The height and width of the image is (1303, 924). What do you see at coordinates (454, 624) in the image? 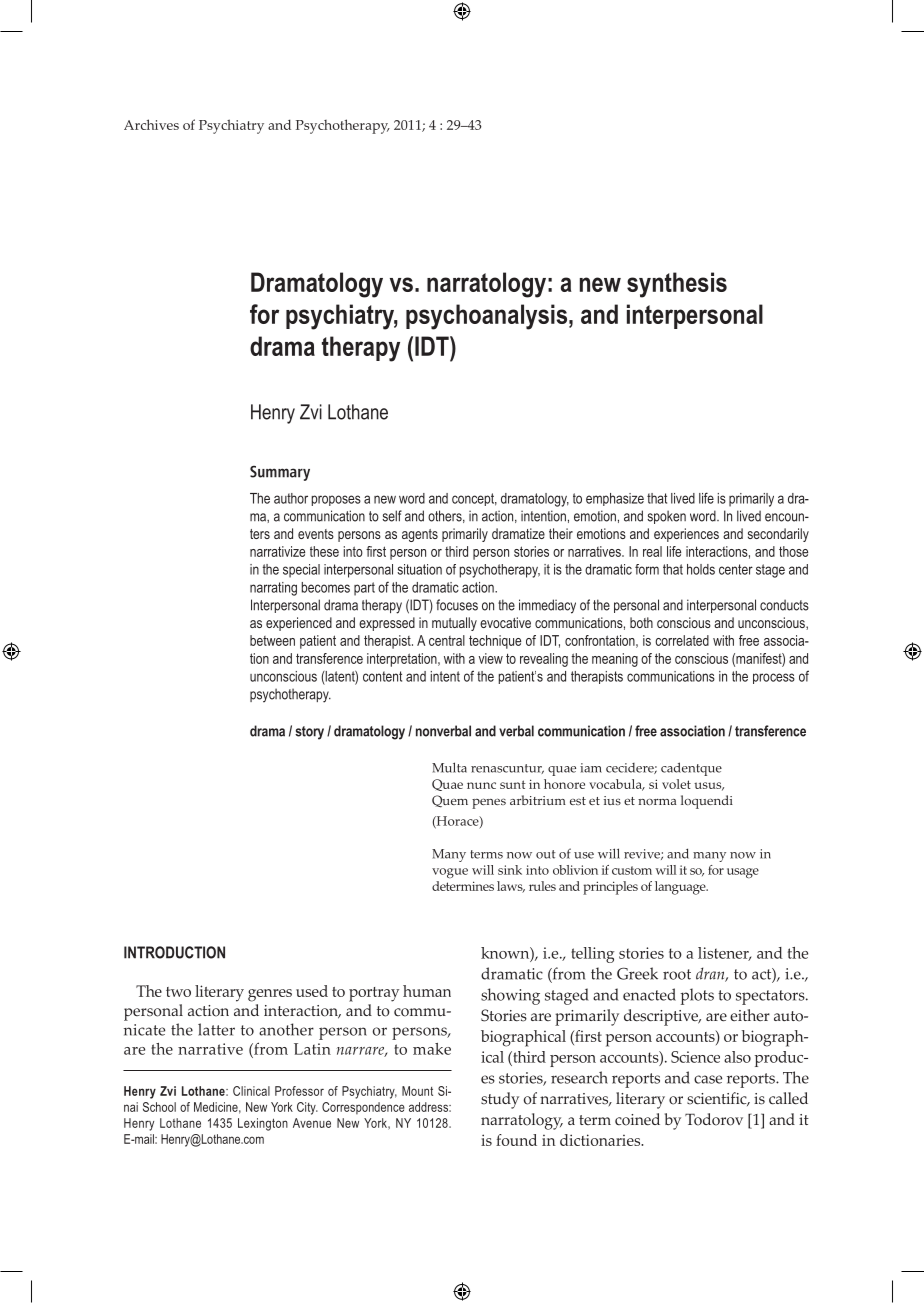
I see `mutually` at bounding box center [454, 624].
